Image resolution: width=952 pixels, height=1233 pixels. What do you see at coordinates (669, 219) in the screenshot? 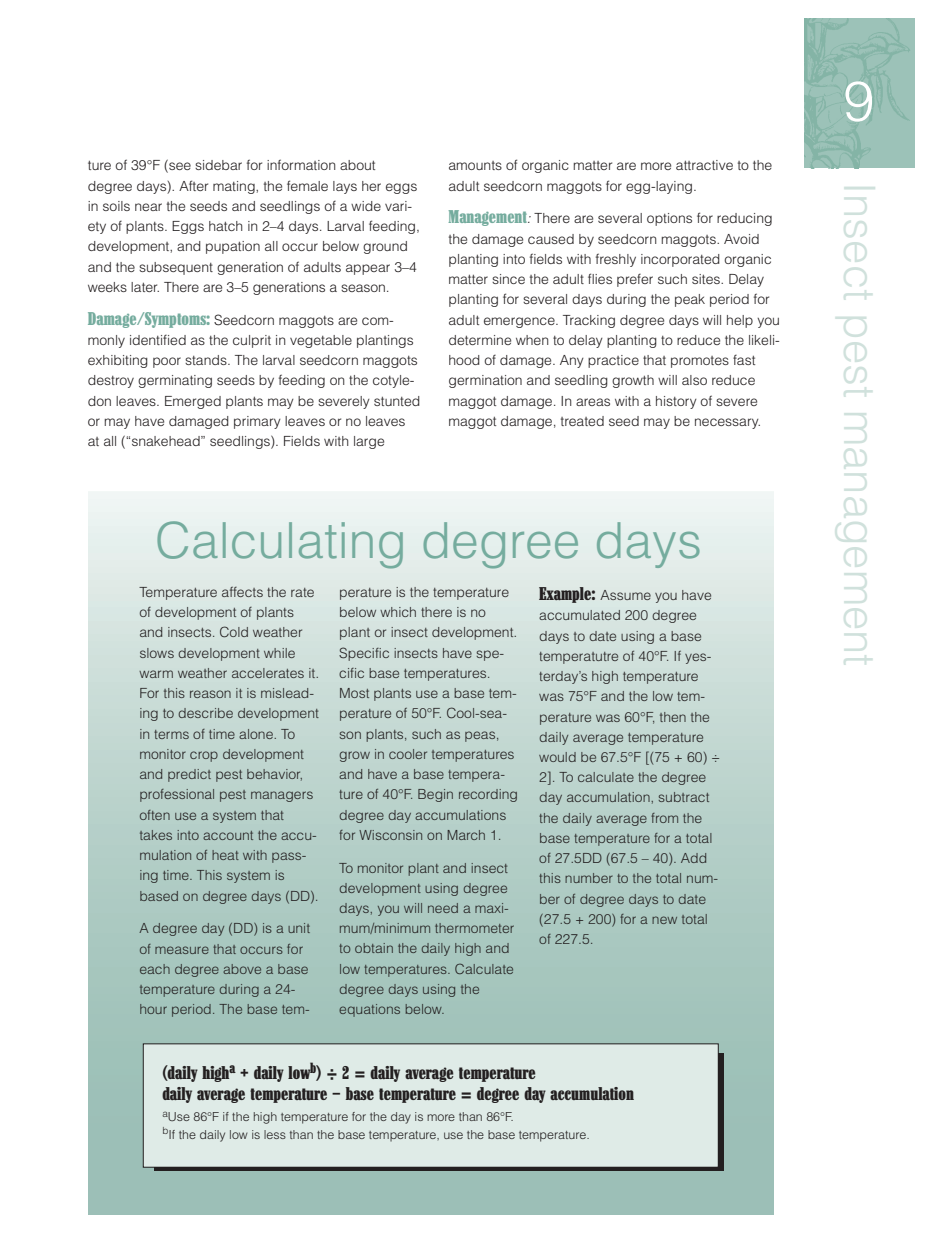
I see `options` at bounding box center [669, 219].
